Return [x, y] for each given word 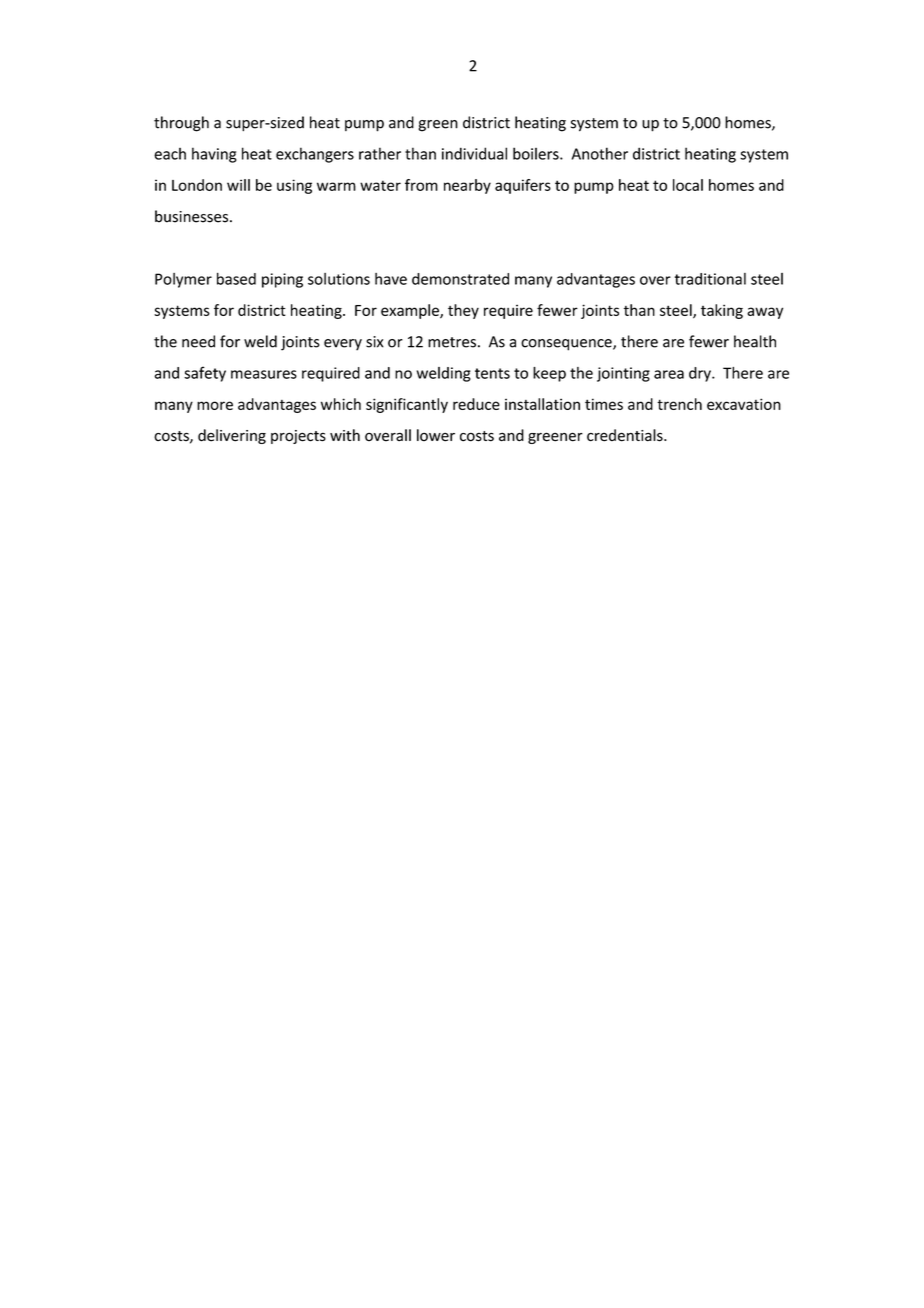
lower [436, 435]
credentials [626, 435]
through [181, 124]
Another [600, 153]
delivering [232, 436]
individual [474, 153]
